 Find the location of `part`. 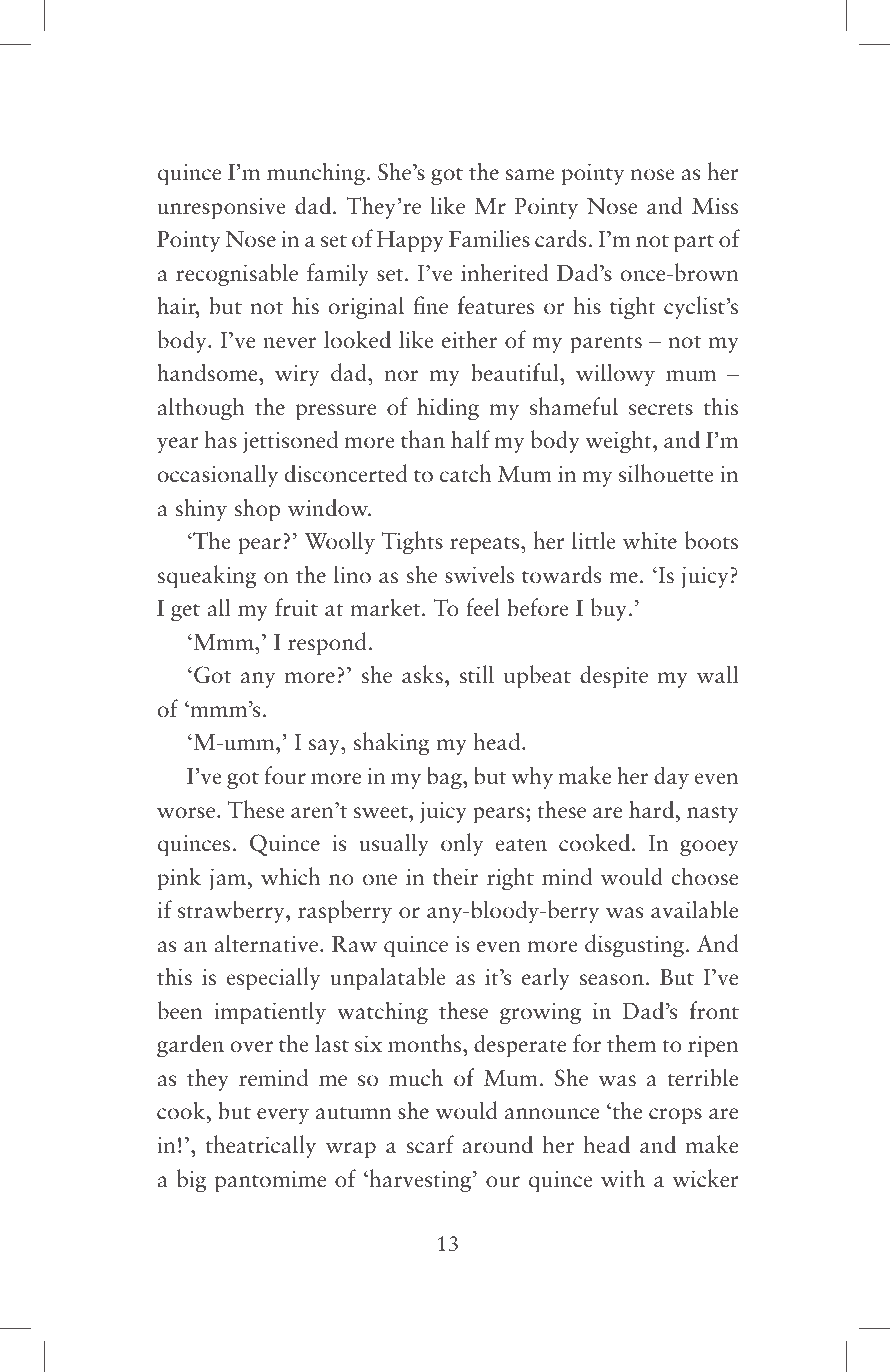

part is located at coordinates (694, 244).
